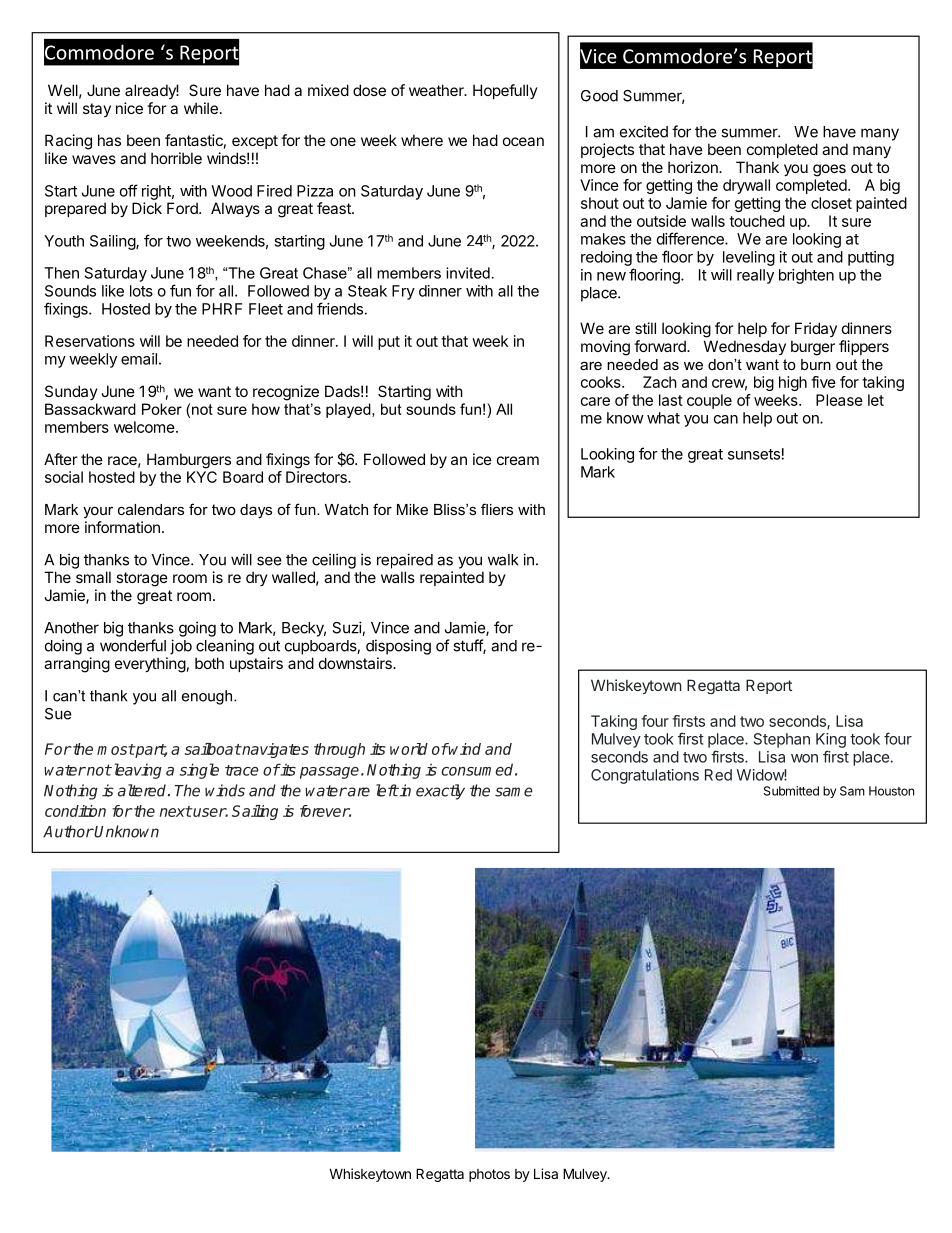  I want to click on high, so click(793, 383).
